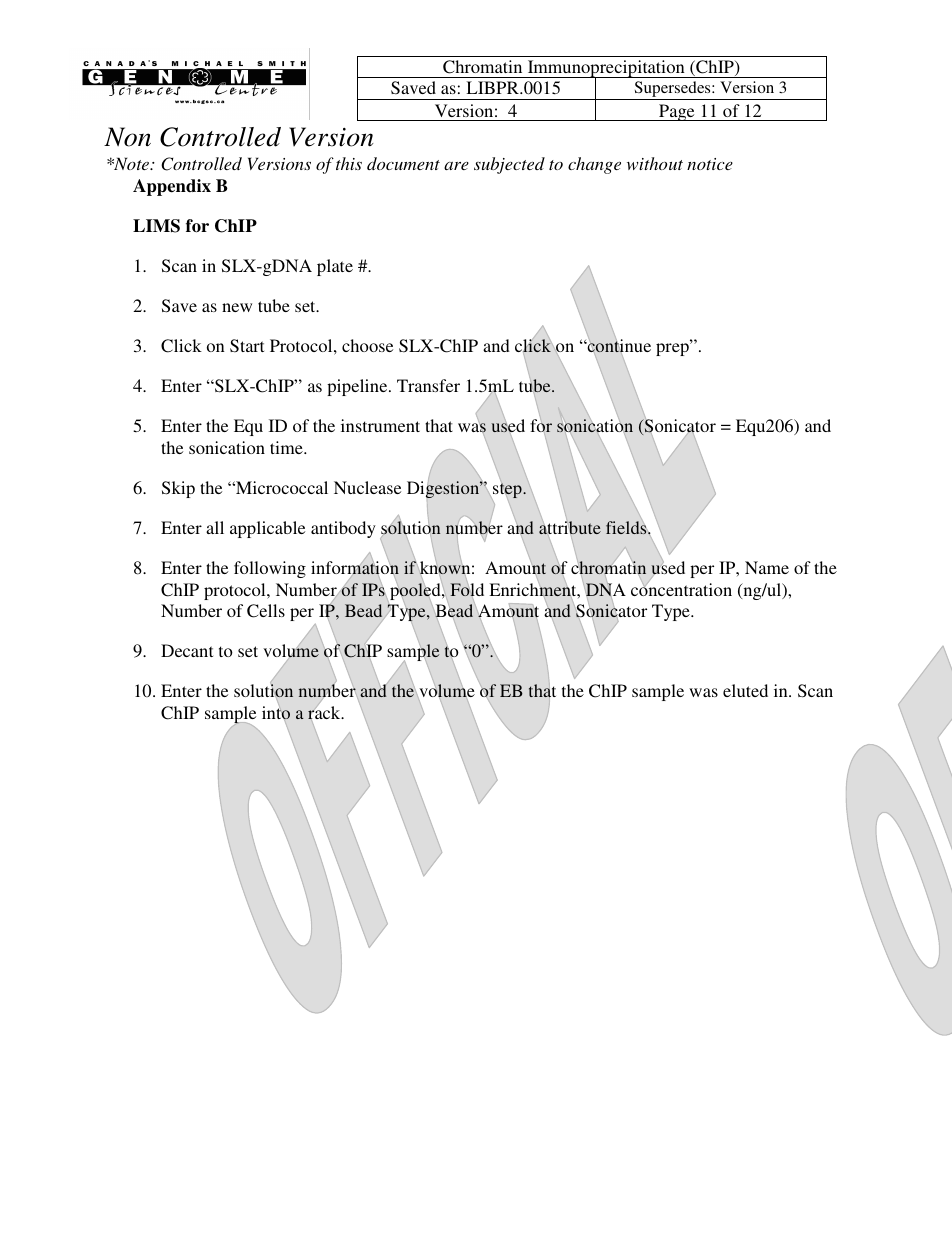 The height and width of the screenshot is (1233, 952). I want to click on into, so click(276, 713).
